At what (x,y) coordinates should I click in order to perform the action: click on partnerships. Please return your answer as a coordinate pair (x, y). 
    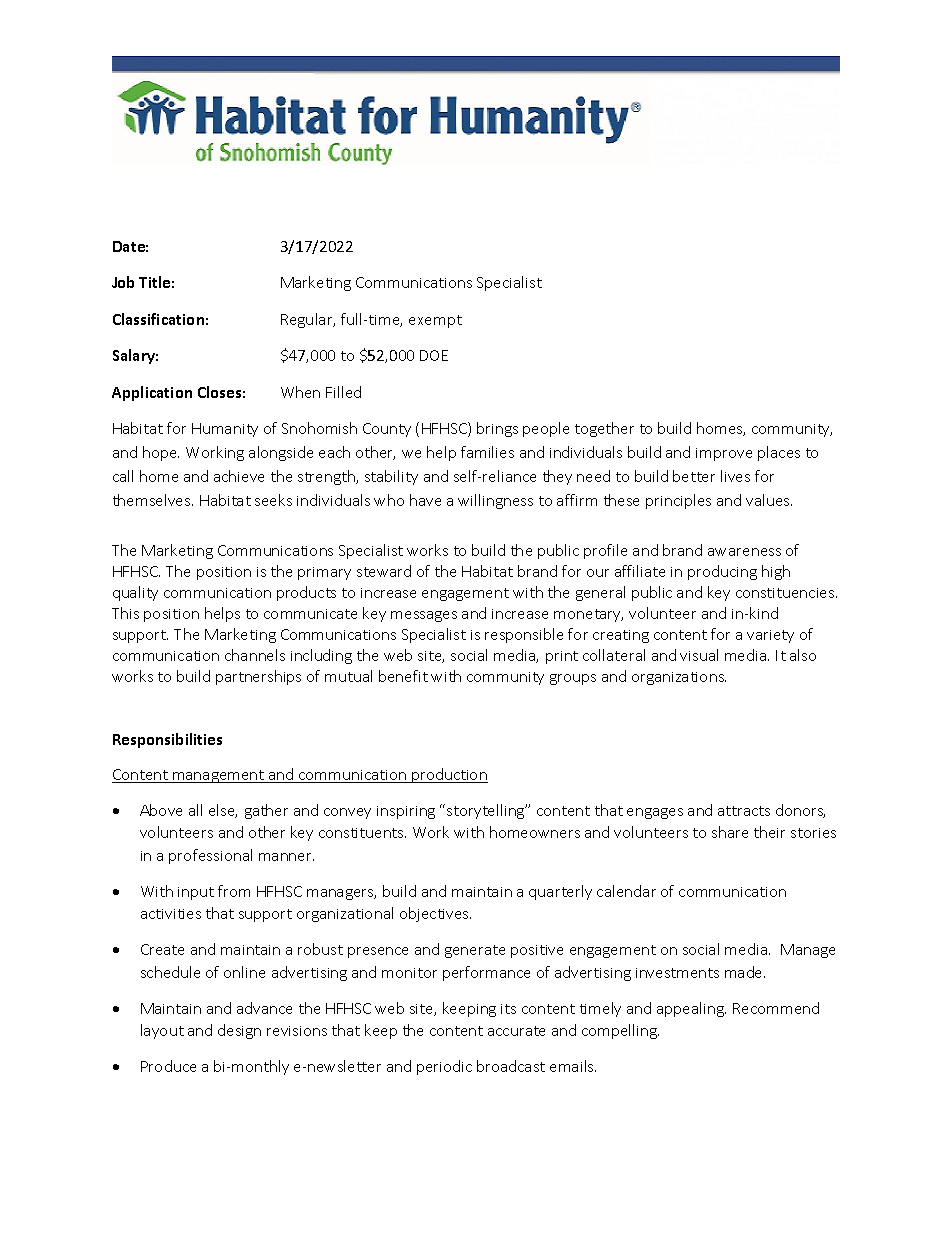
    Looking at the image, I should click on (258, 677).
